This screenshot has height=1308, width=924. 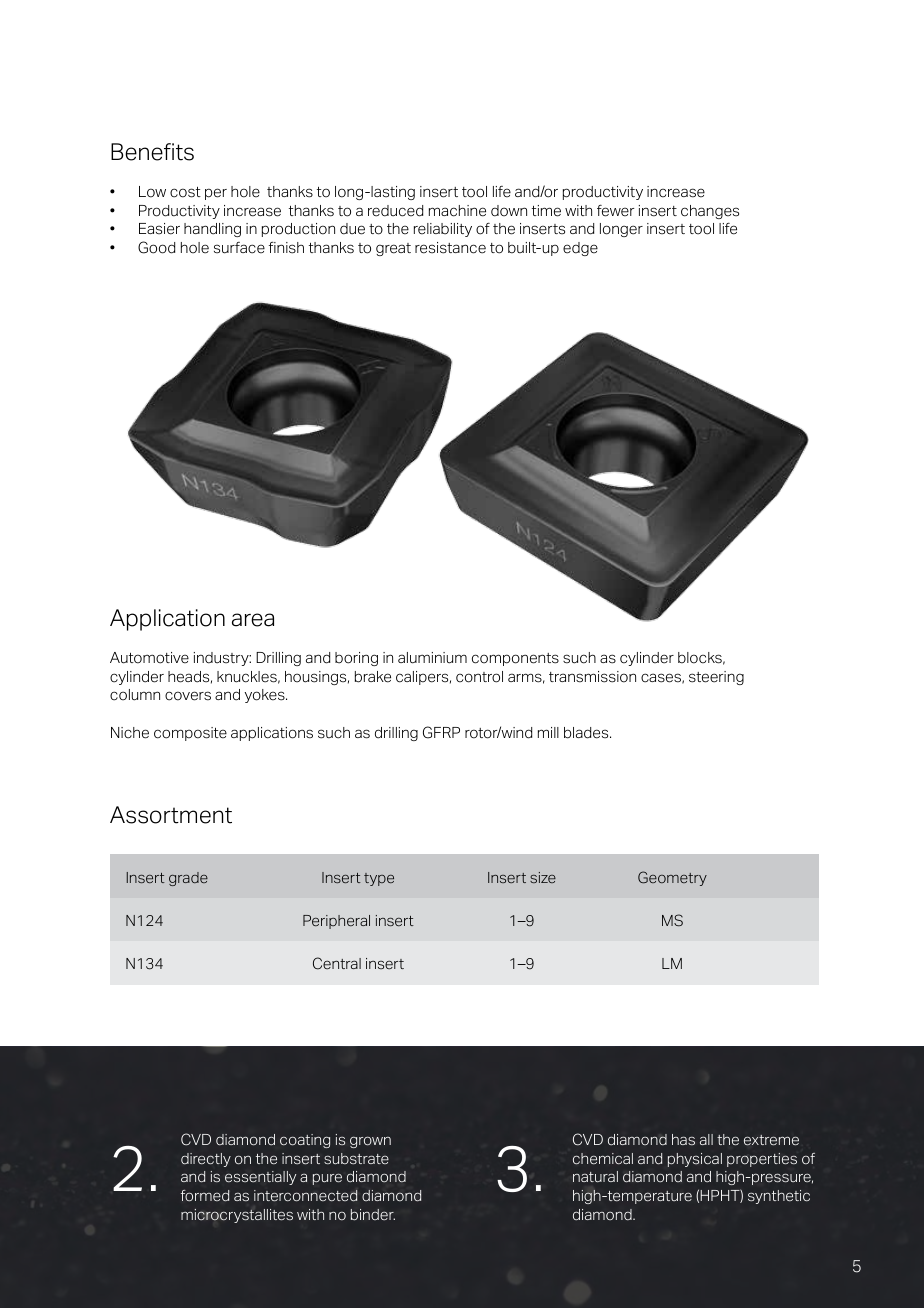 What do you see at coordinates (716, 678) in the screenshot?
I see `steering` at bounding box center [716, 678].
